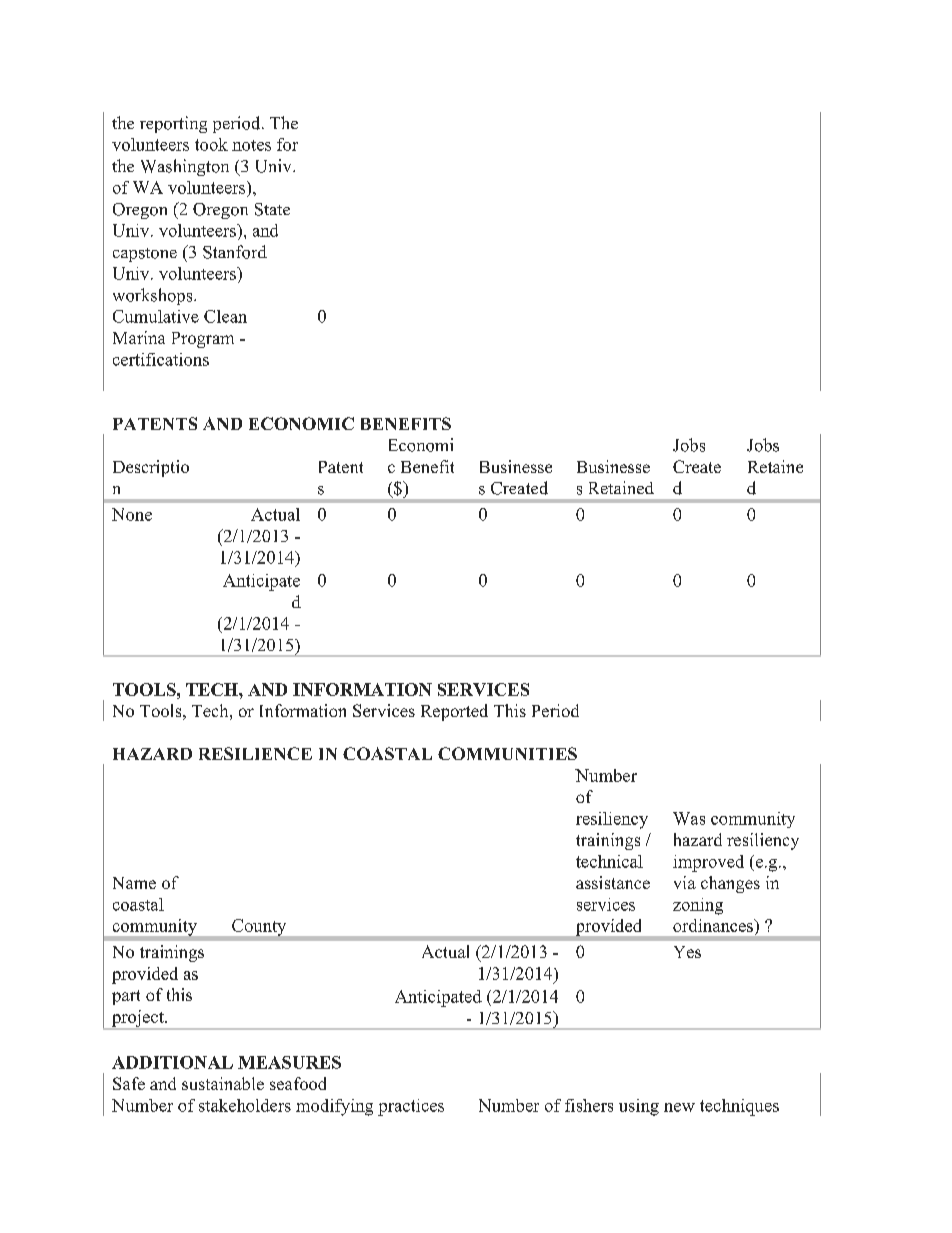 This screenshot has width=952, height=1233. I want to click on took, so click(211, 144).
